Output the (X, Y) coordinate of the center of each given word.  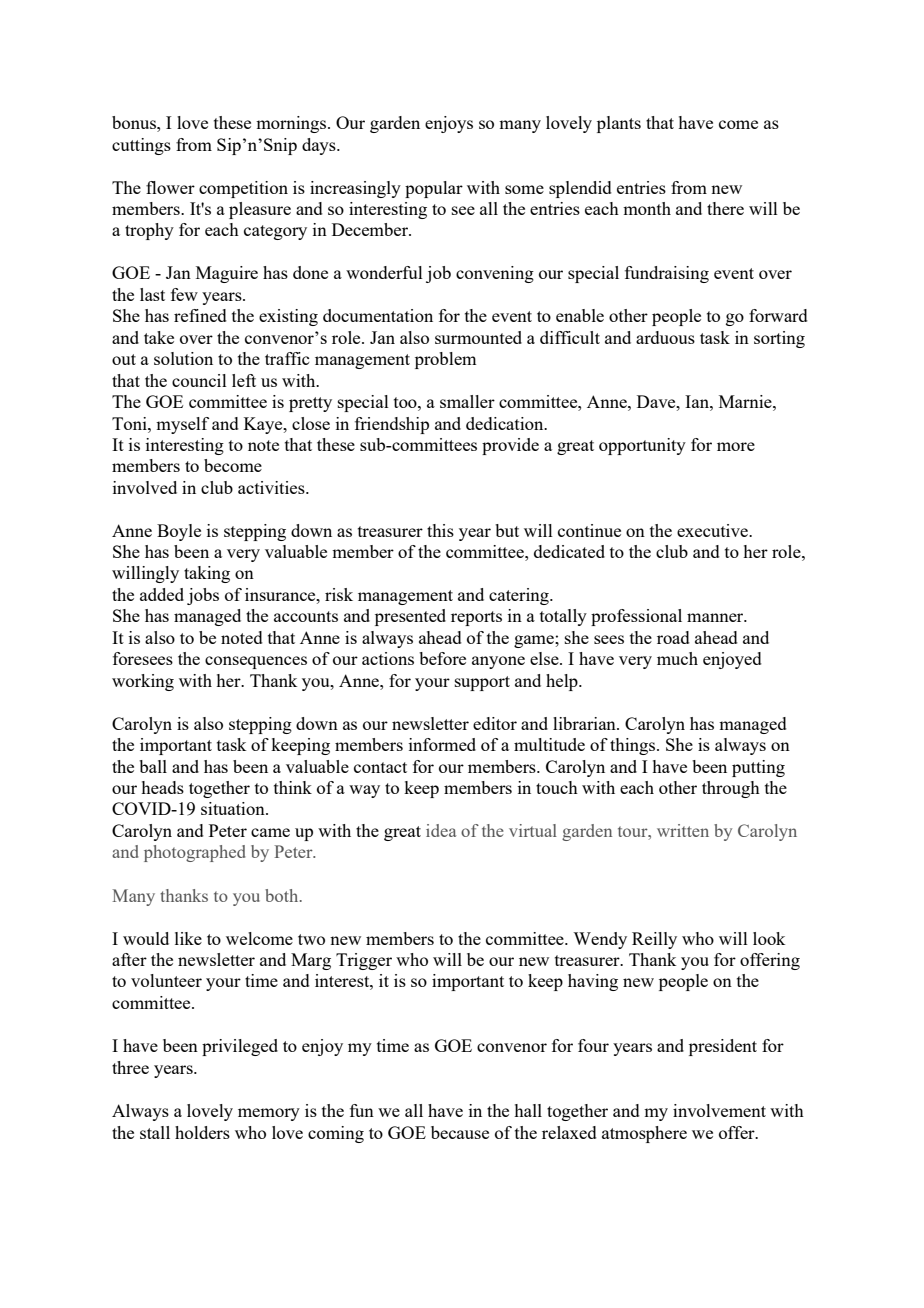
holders (202, 1132)
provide (510, 446)
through (731, 789)
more (736, 446)
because (460, 1132)
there (725, 208)
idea (441, 830)
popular (434, 189)
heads (162, 787)
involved (145, 487)
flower (170, 187)
